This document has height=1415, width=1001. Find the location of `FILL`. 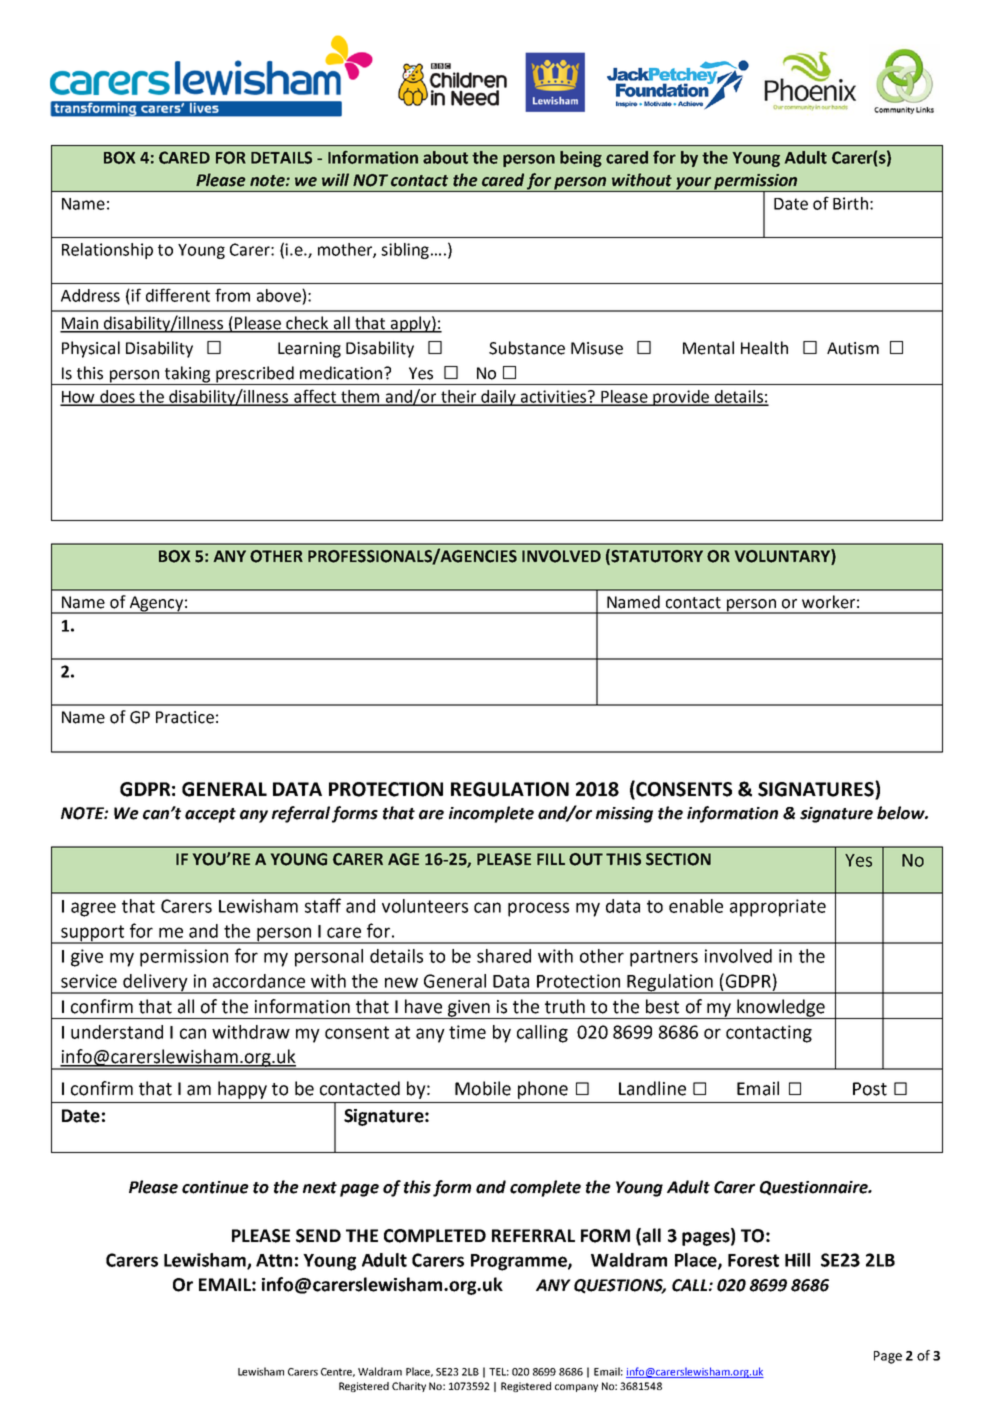

FILL is located at coordinates (551, 859).
